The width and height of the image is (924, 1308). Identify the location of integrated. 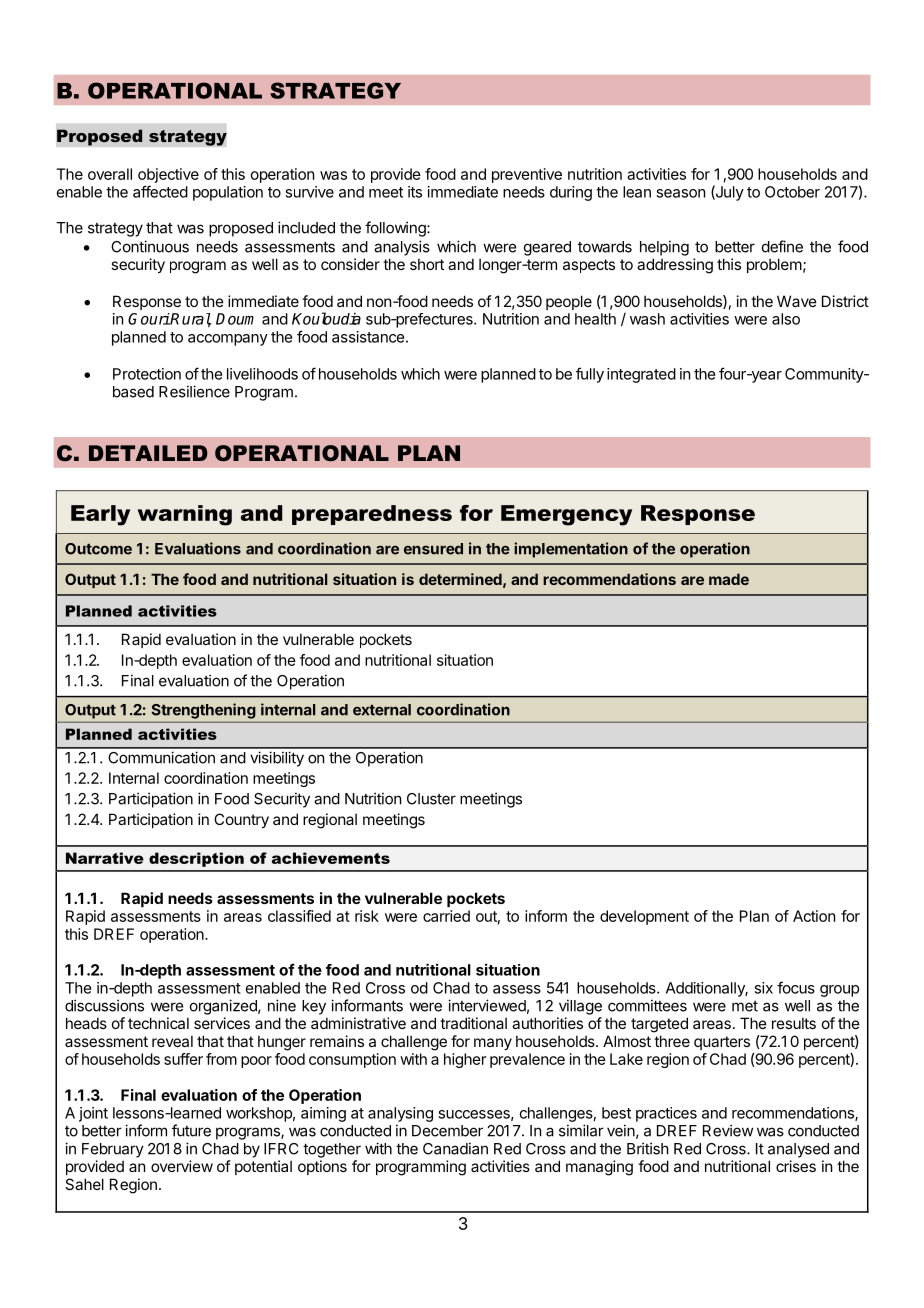
(641, 375).
